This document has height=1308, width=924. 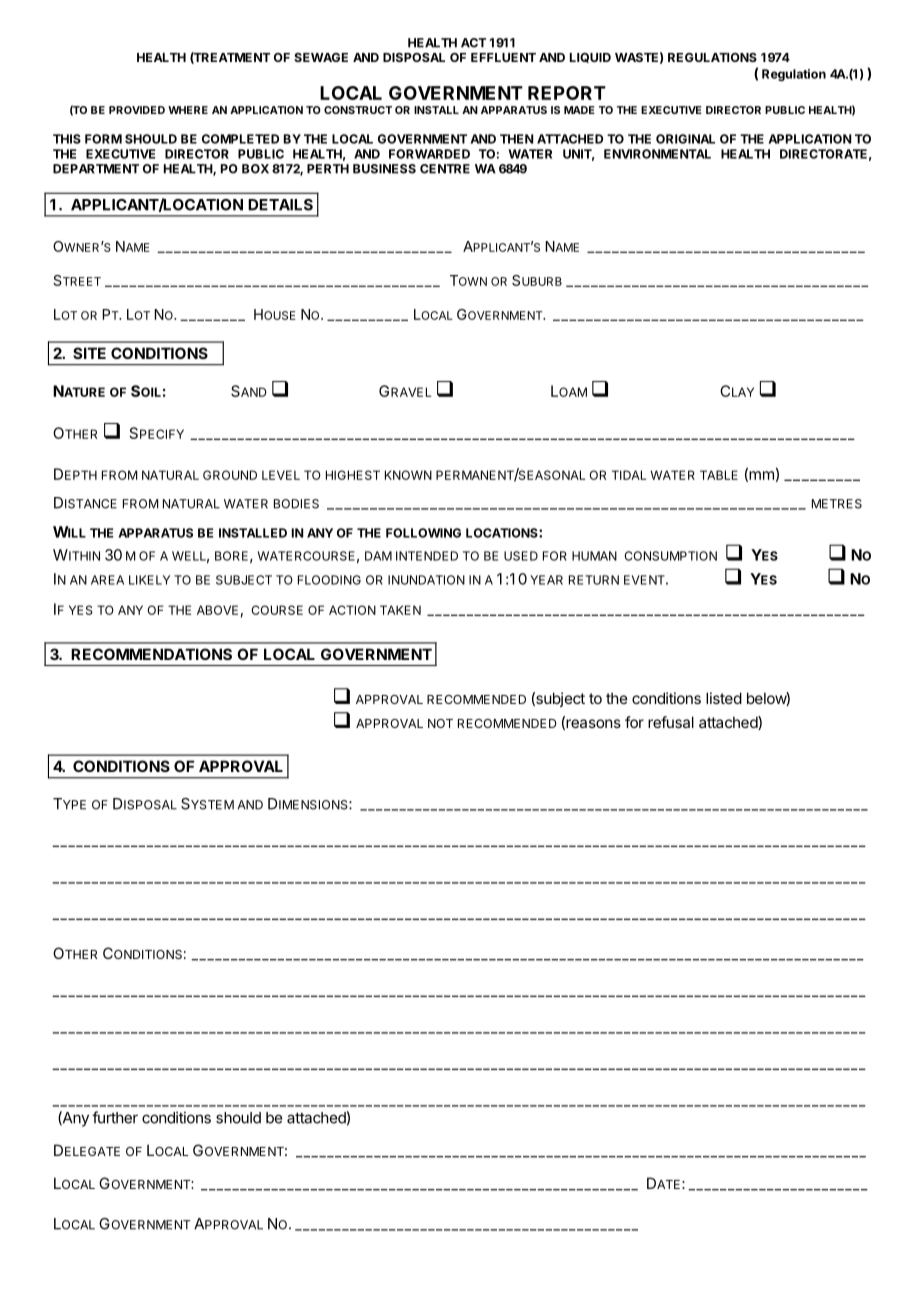 What do you see at coordinates (149, 580) in the document?
I see `LIKELY` at bounding box center [149, 580].
